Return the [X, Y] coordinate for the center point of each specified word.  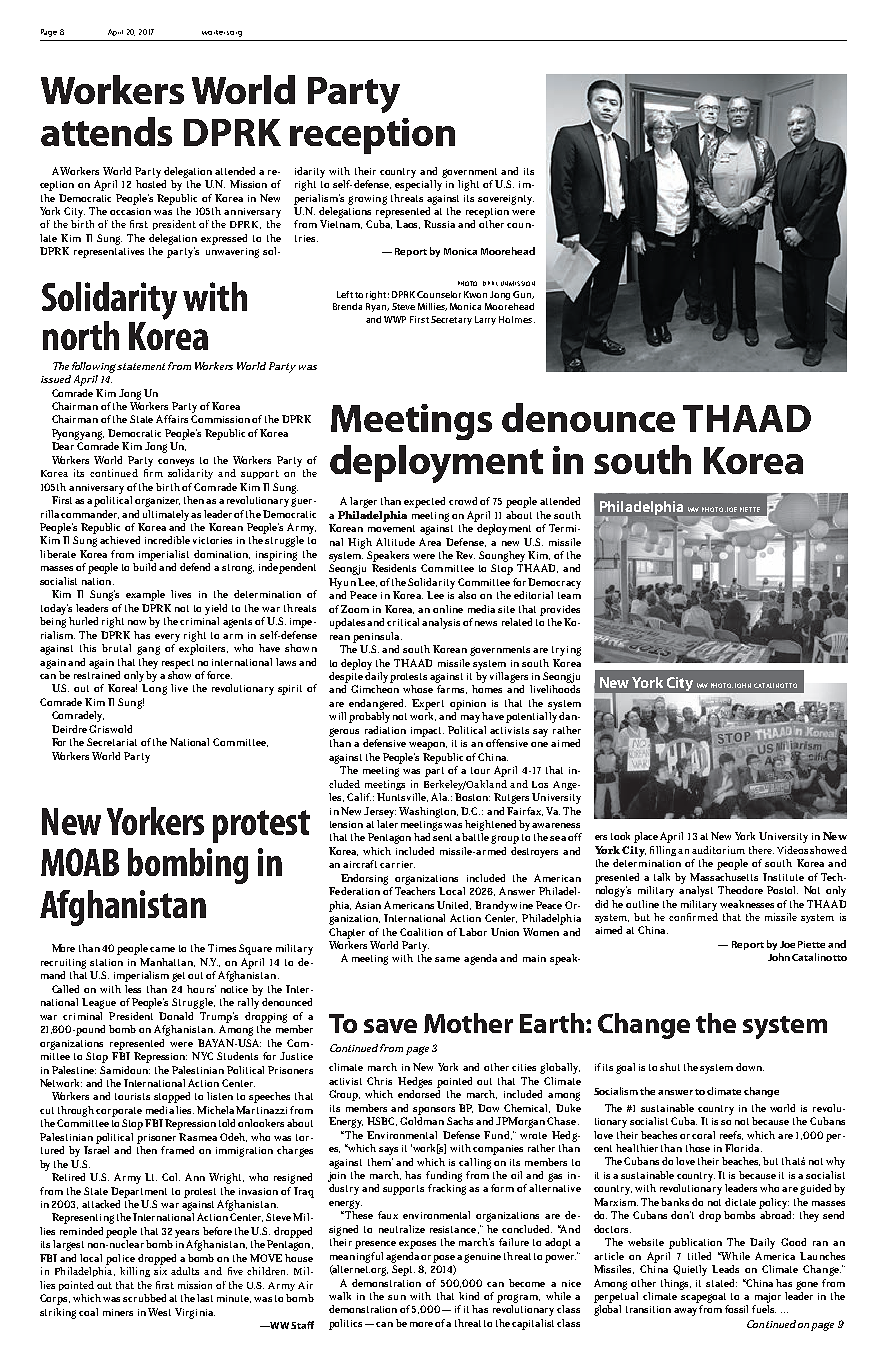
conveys [176, 463]
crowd [463, 501]
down [750, 1067]
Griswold [110, 729]
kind [469, 1296]
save [390, 1026]
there [761, 850]
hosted [151, 184]
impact [427, 732]
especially [418, 185]
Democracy [554, 583]
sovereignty [506, 200]
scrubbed [144, 1298]
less [133, 989]
